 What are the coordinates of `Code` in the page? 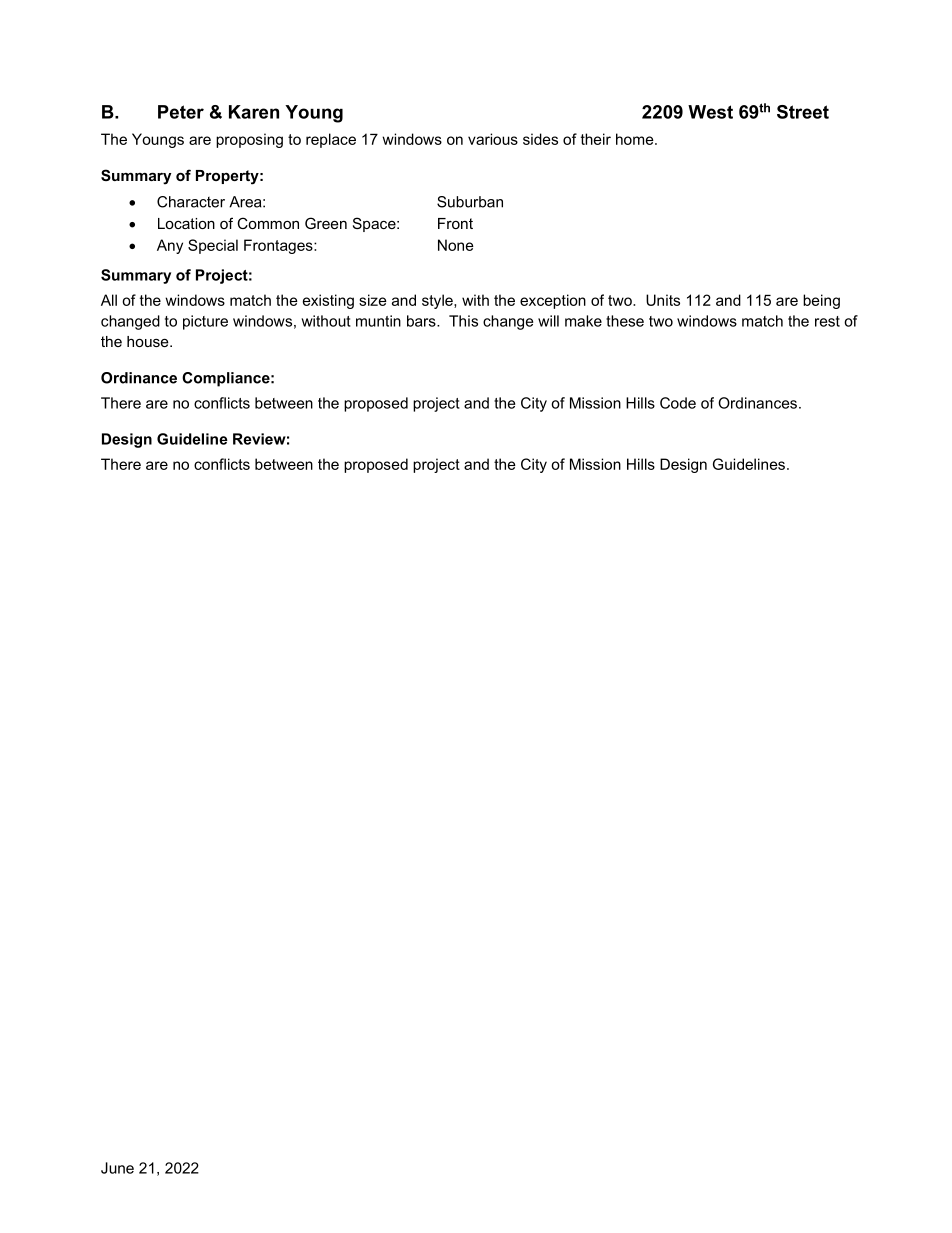 It's located at (678, 403).
